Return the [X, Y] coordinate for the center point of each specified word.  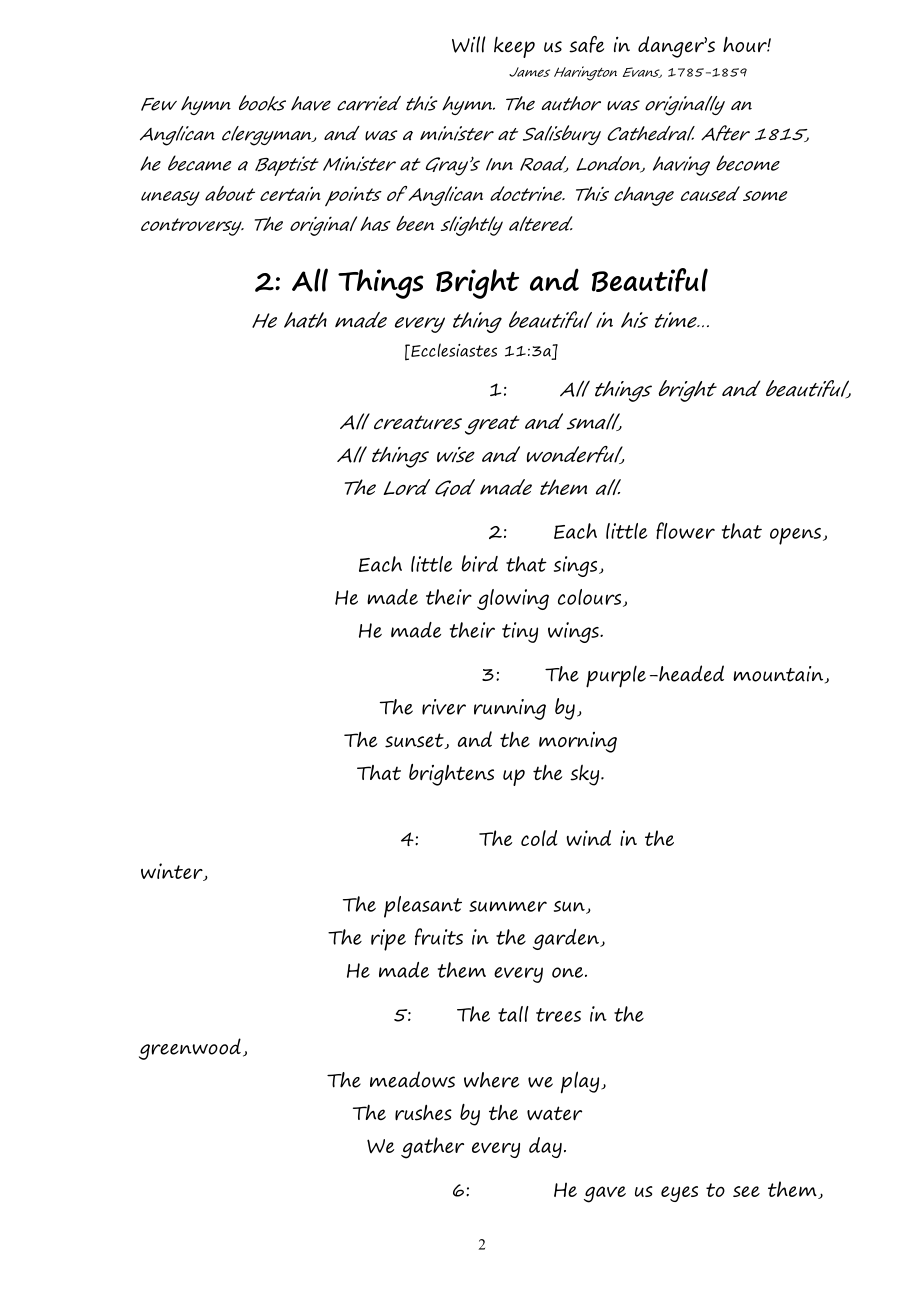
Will [469, 44]
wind [588, 838]
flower [685, 530]
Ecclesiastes [453, 350]
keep [514, 47]
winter [173, 872]
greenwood [190, 1049]
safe [586, 44]
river [444, 707]
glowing [513, 599]
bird [479, 563]
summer [508, 906]
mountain [779, 675]
